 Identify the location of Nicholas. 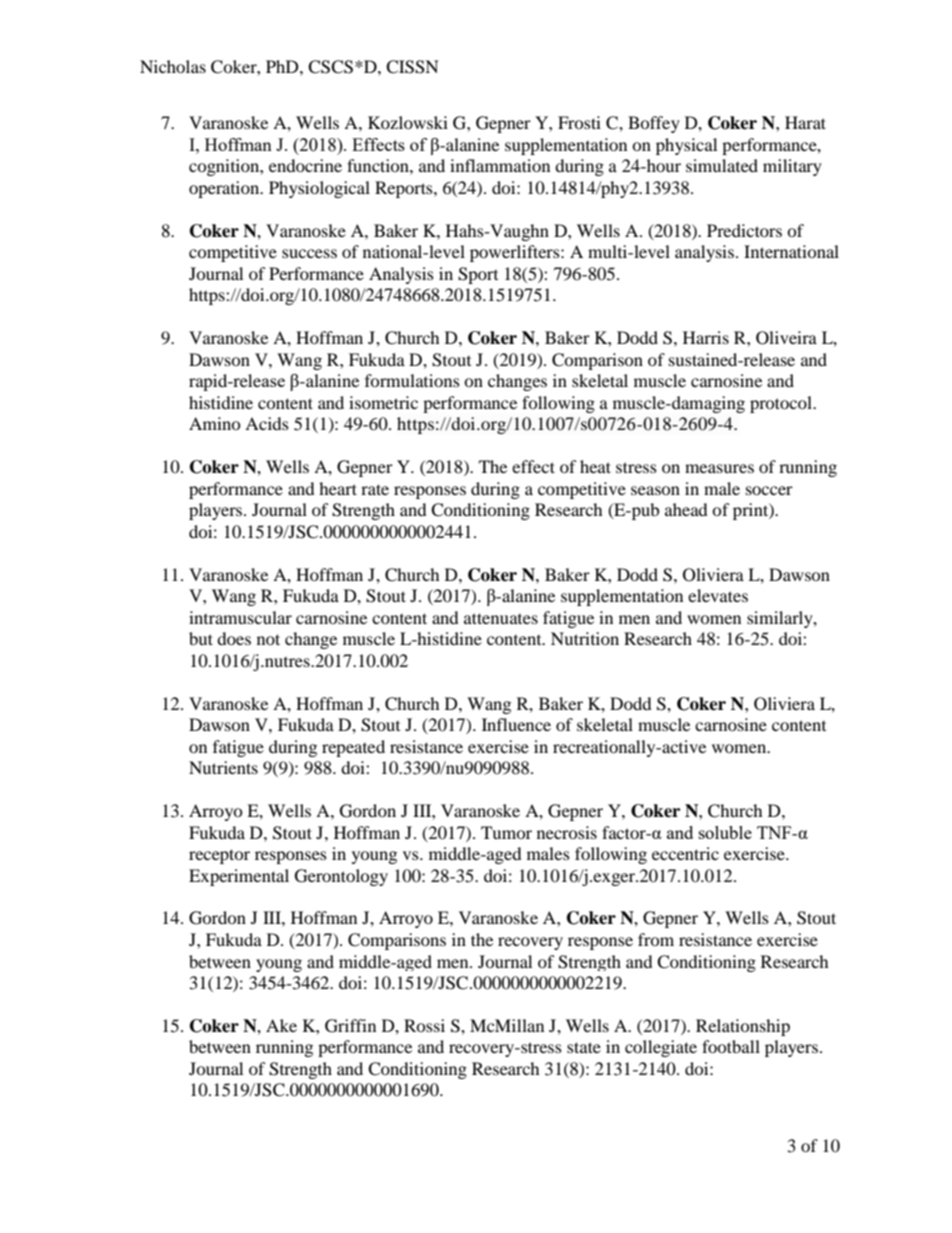
(173, 66).
